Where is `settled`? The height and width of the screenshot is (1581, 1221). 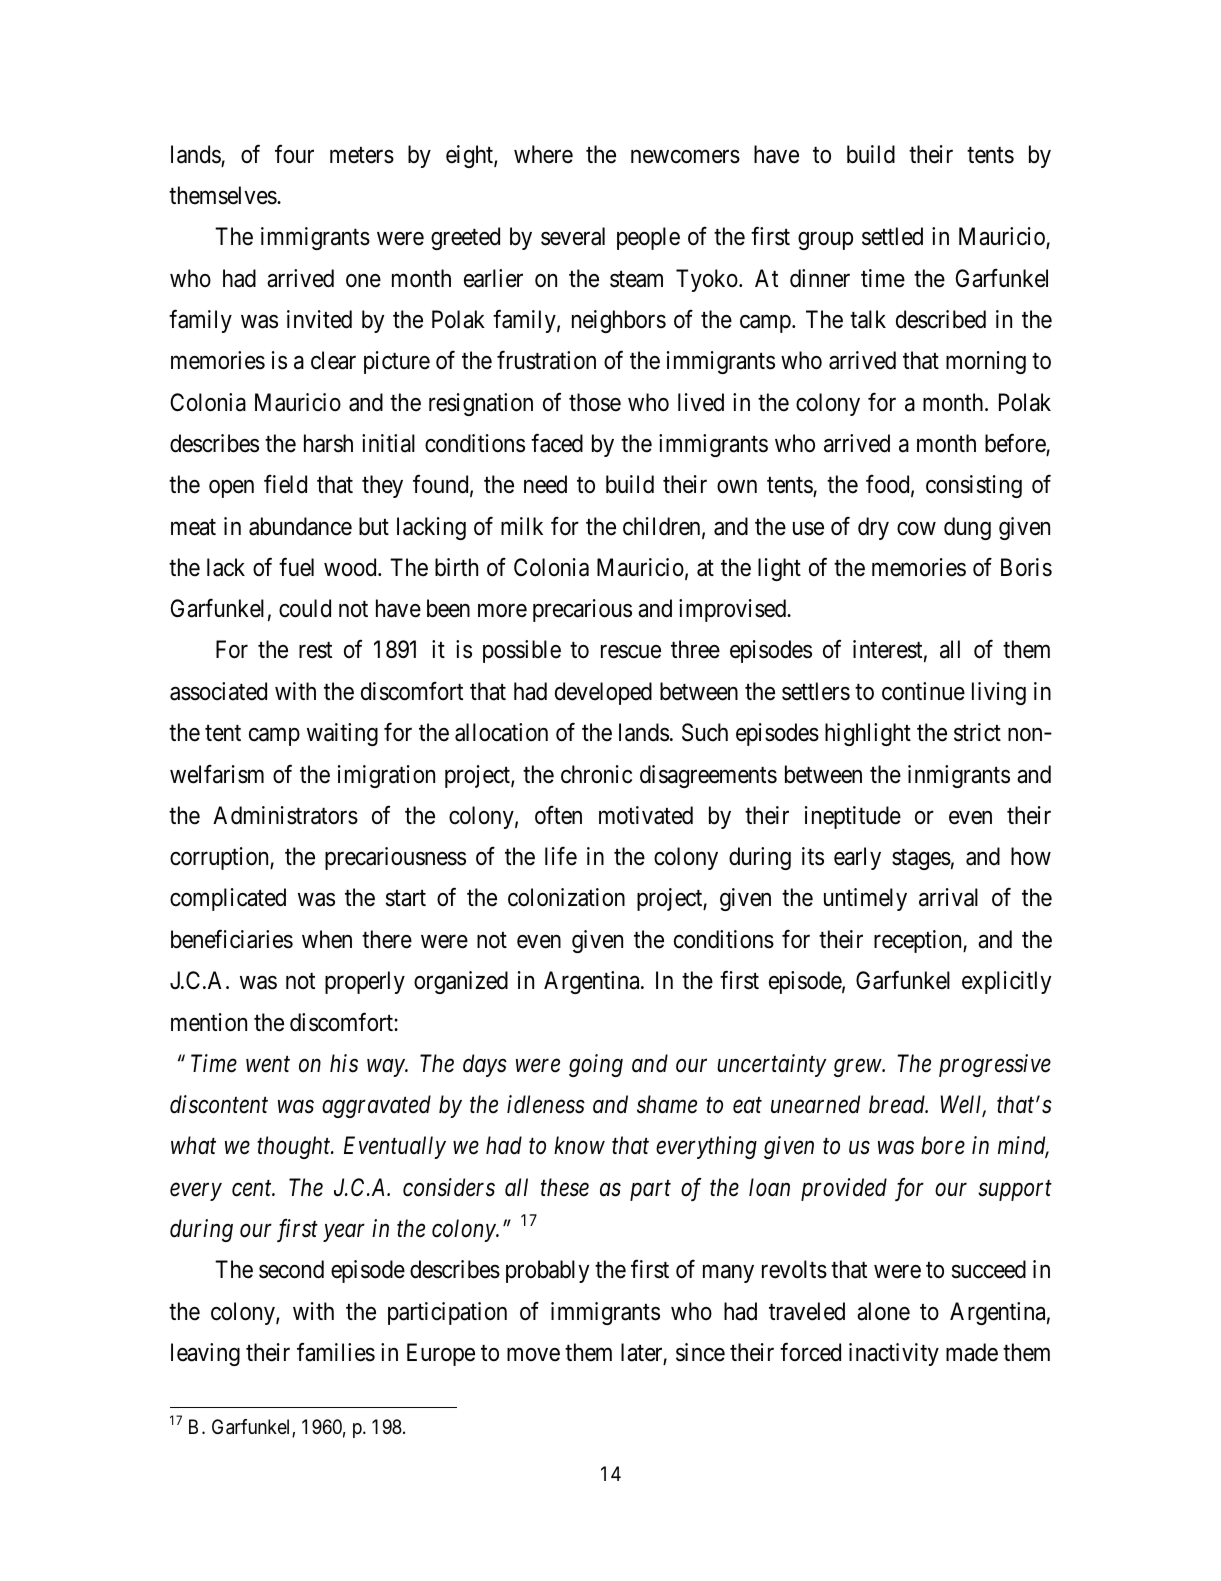
settled is located at coordinates (892, 236).
